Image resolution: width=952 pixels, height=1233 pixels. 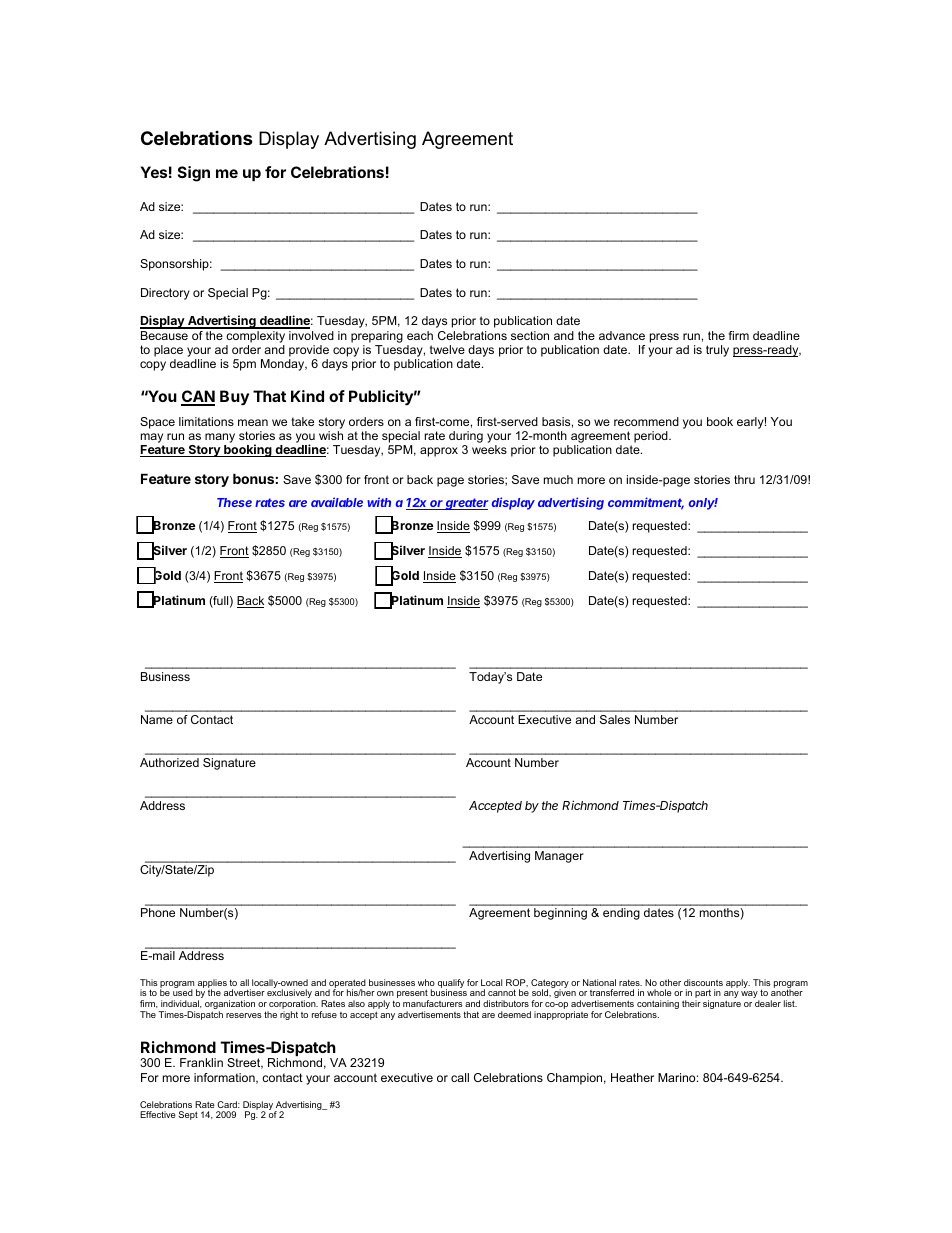 What do you see at coordinates (165, 294) in the screenshot?
I see `Directory` at bounding box center [165, 294].
